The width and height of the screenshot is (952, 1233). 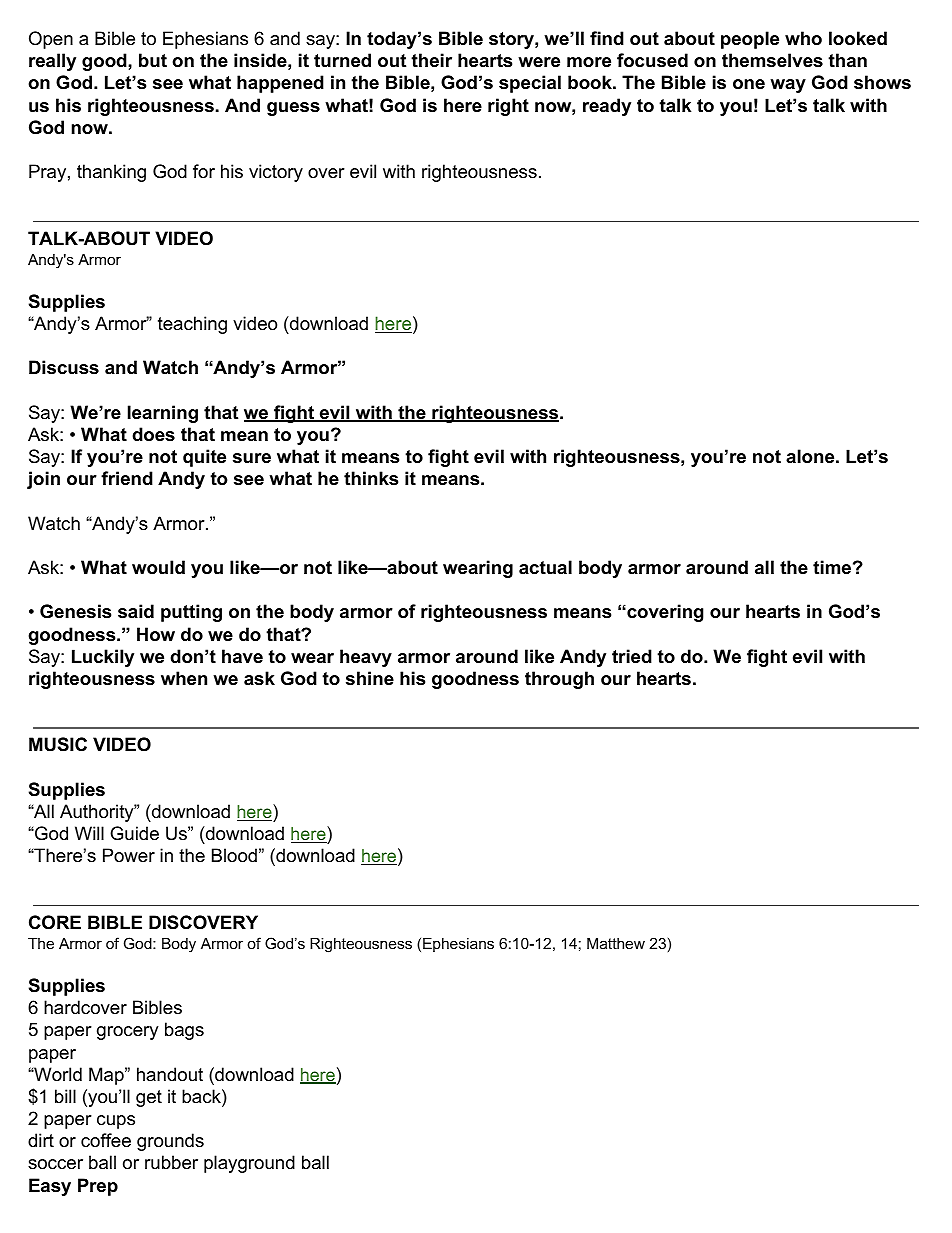 I want to click on Guide, so click(x=134, y=833).
